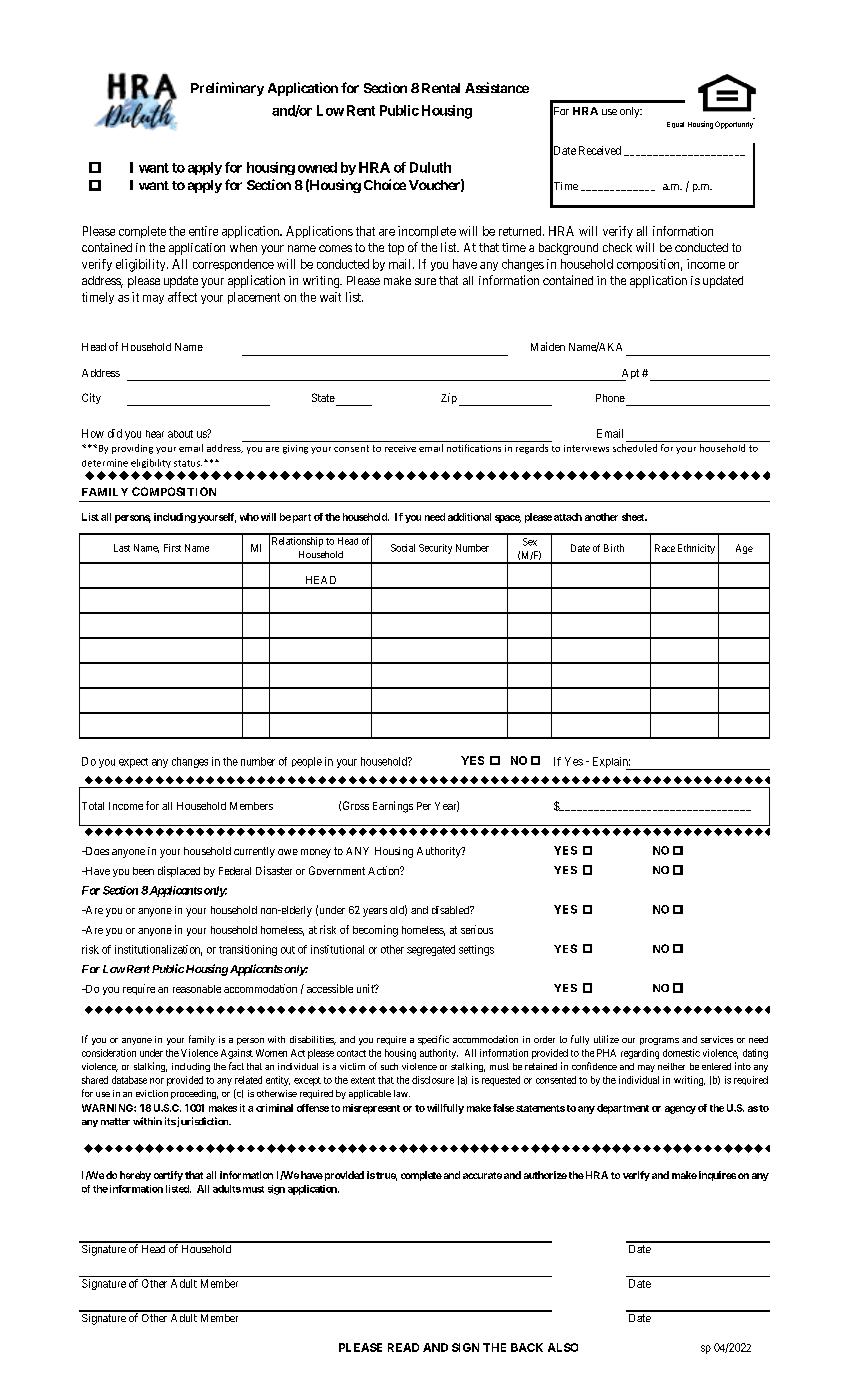  What do you see at coordinates (180, 434) in the screenshot?
I see `about` at bounding box center [180, 434].
